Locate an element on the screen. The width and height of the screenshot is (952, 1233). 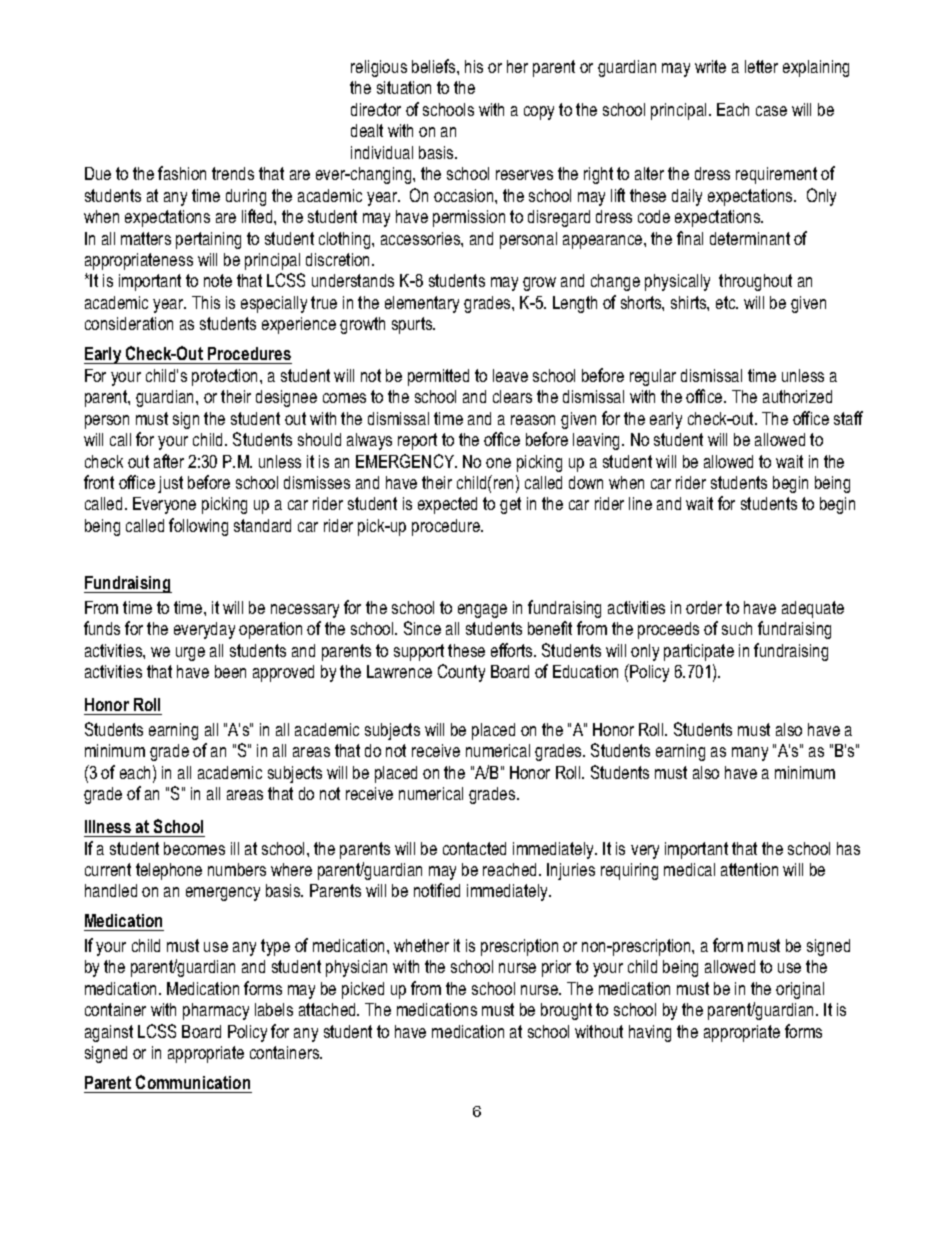
case is located at coordinates (771, 111).
